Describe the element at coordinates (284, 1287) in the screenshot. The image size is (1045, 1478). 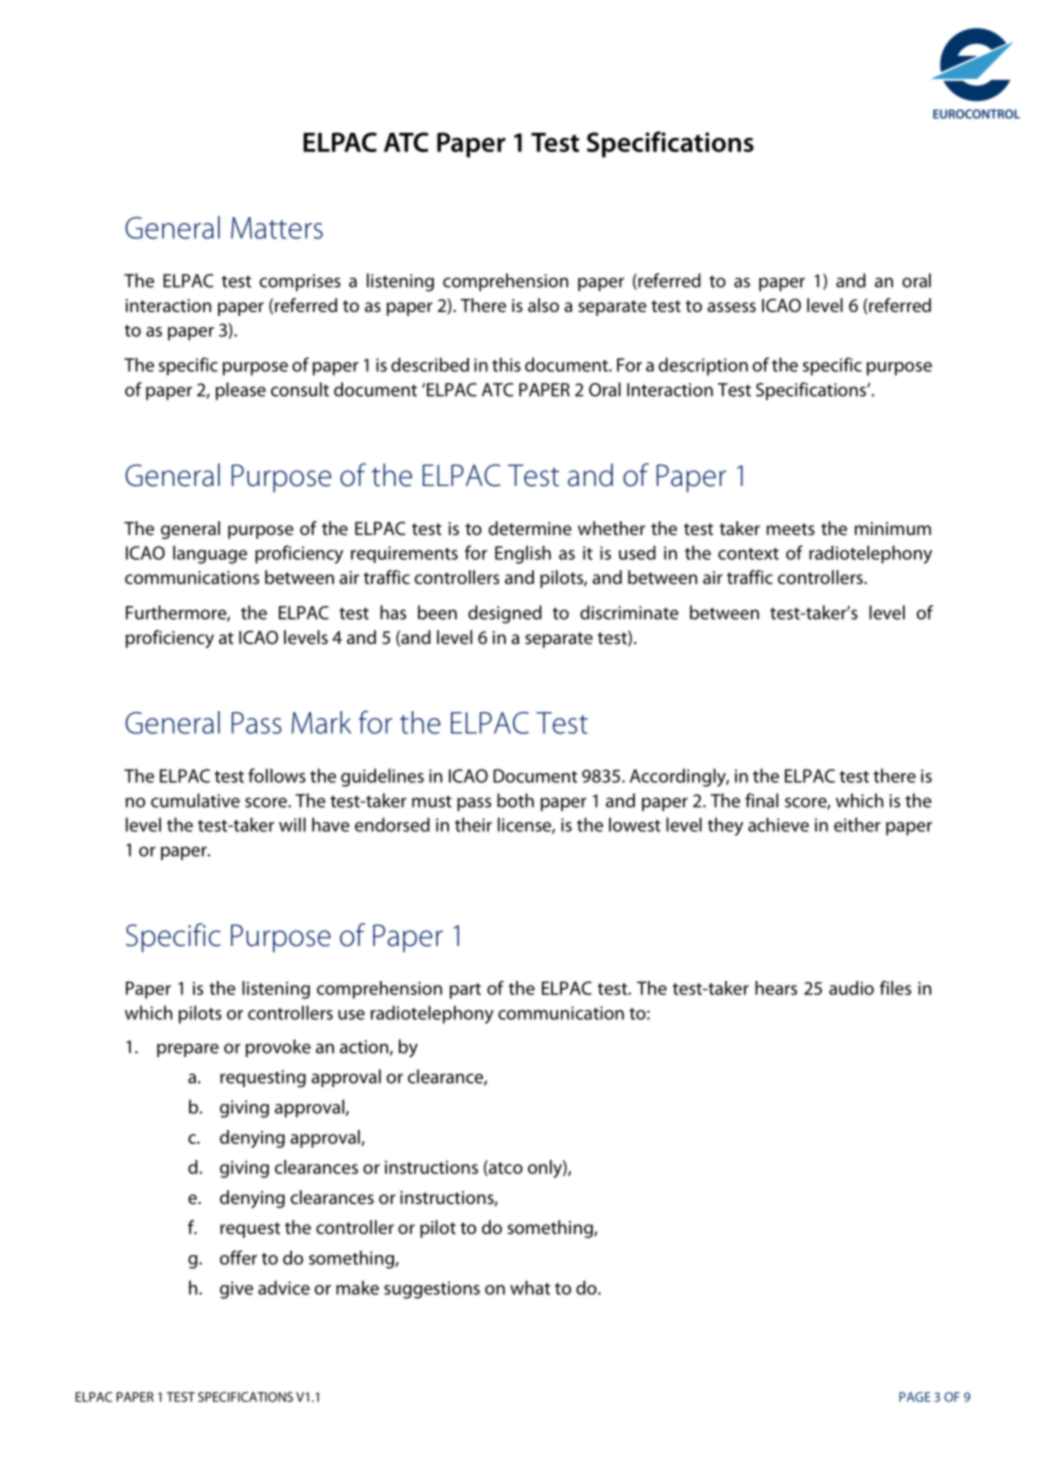
I see `advice` at that location.
